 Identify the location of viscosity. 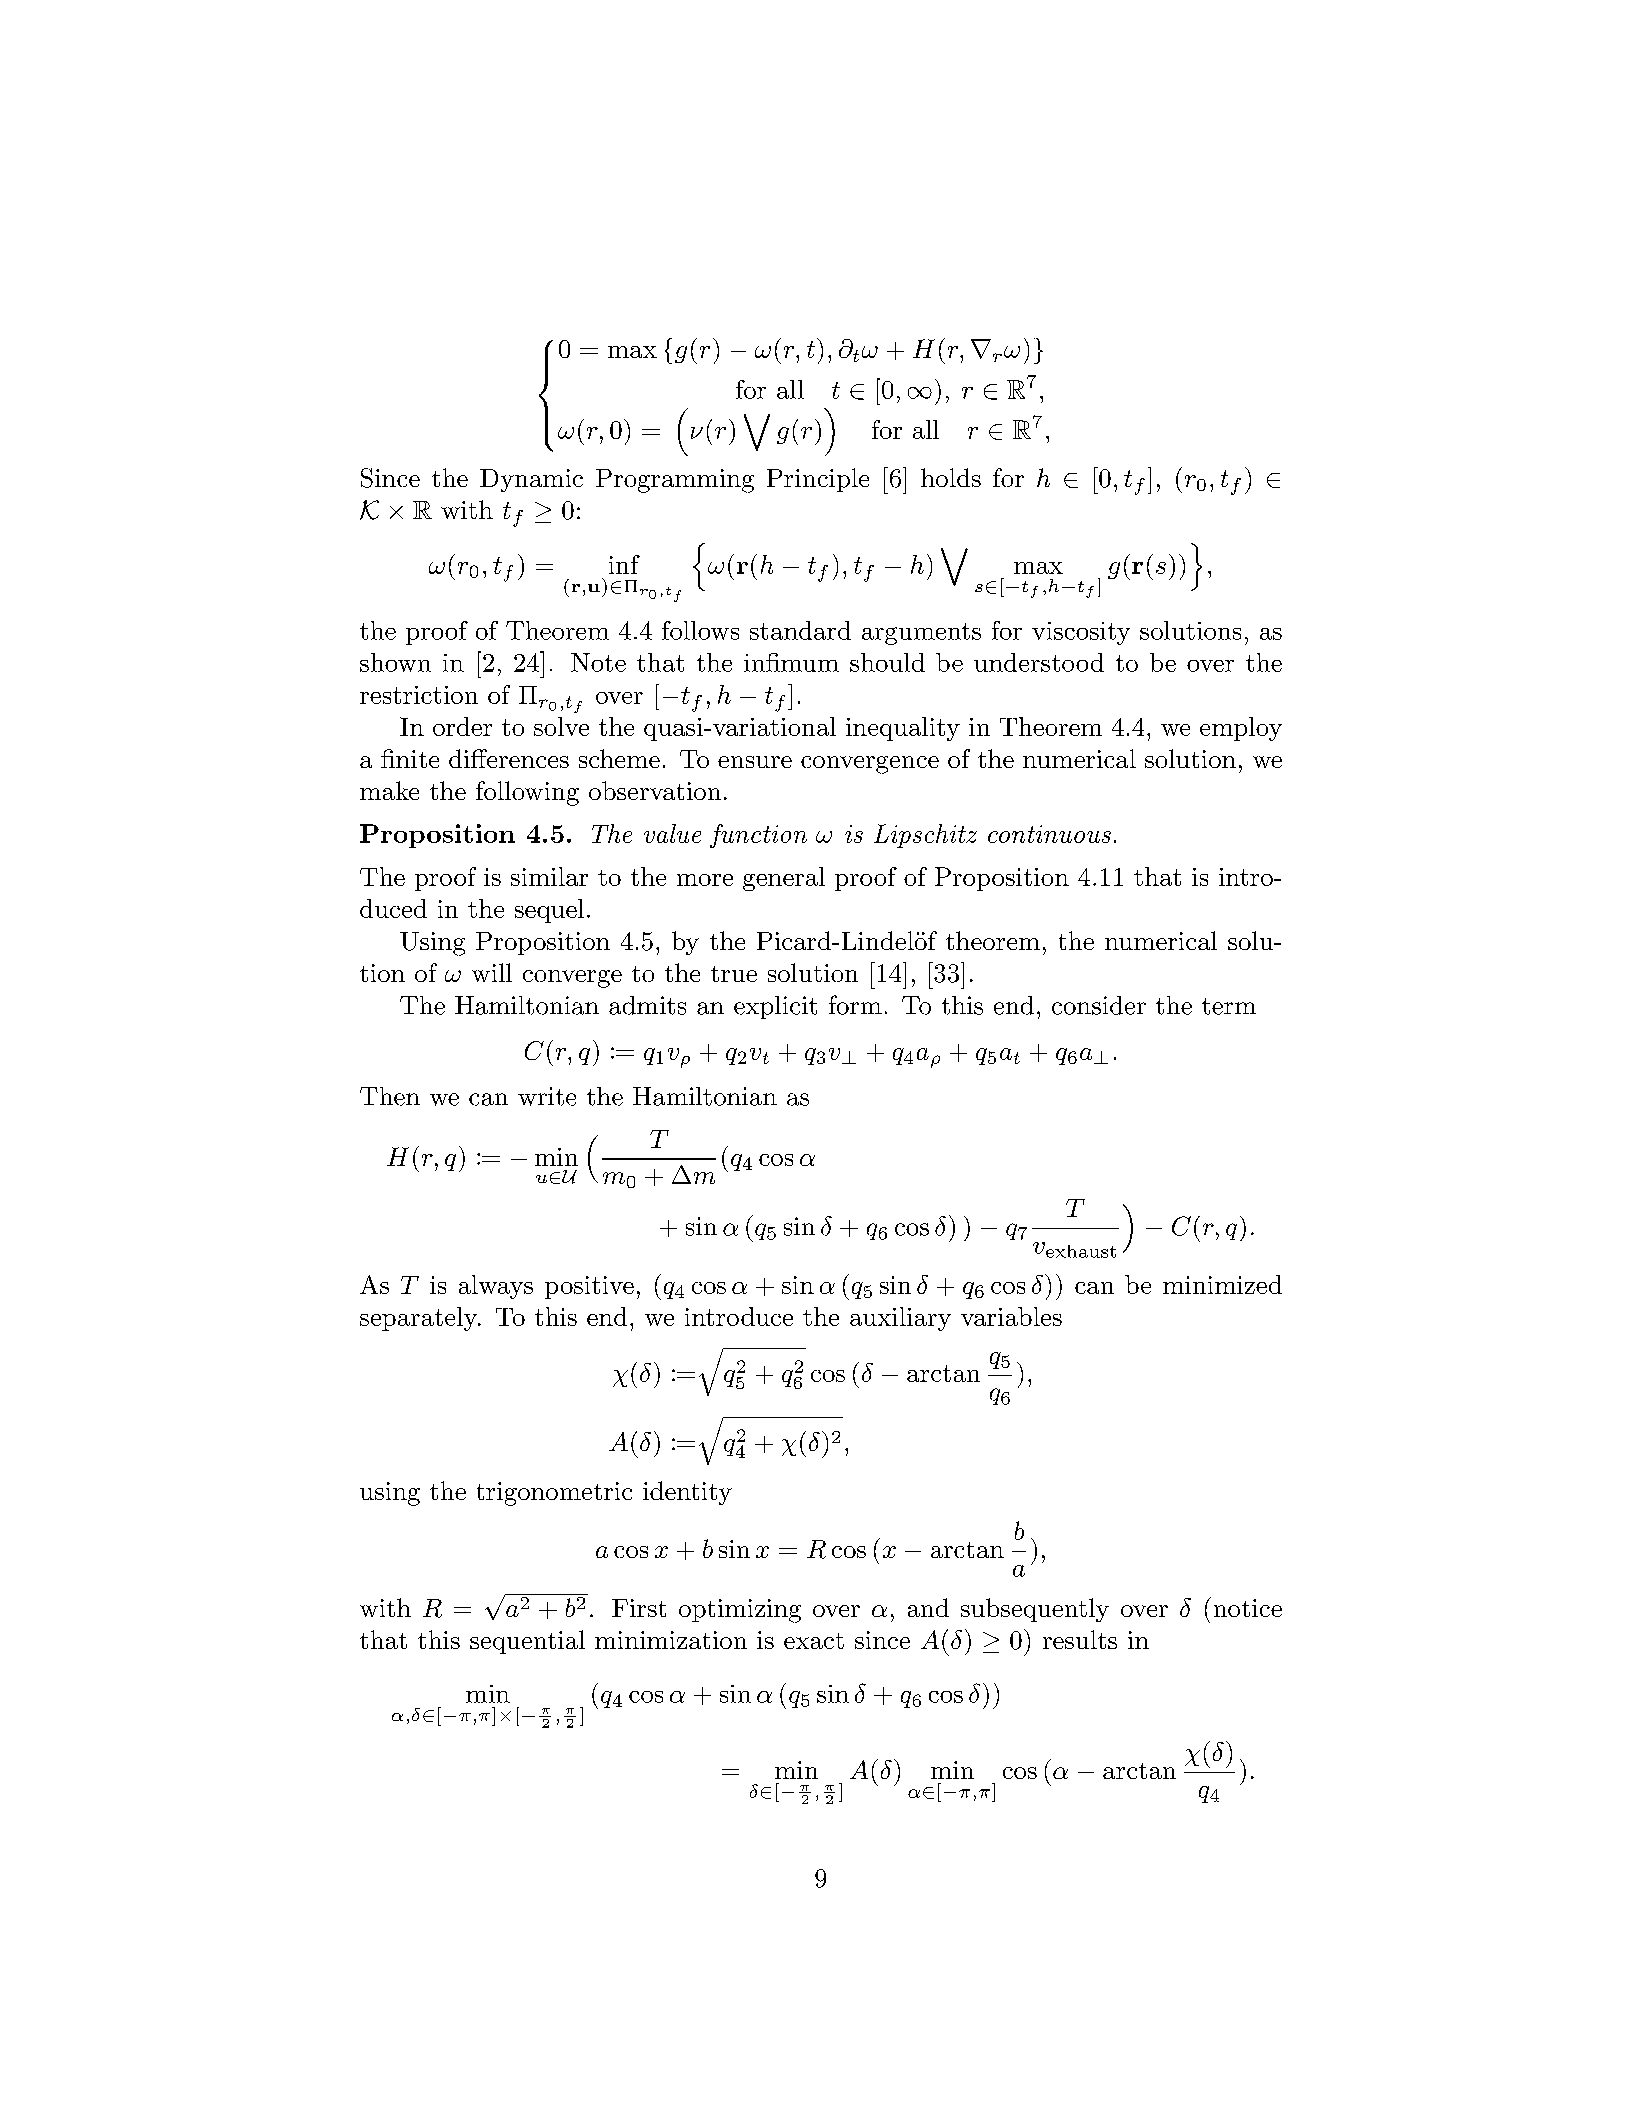
(1081, 633).
